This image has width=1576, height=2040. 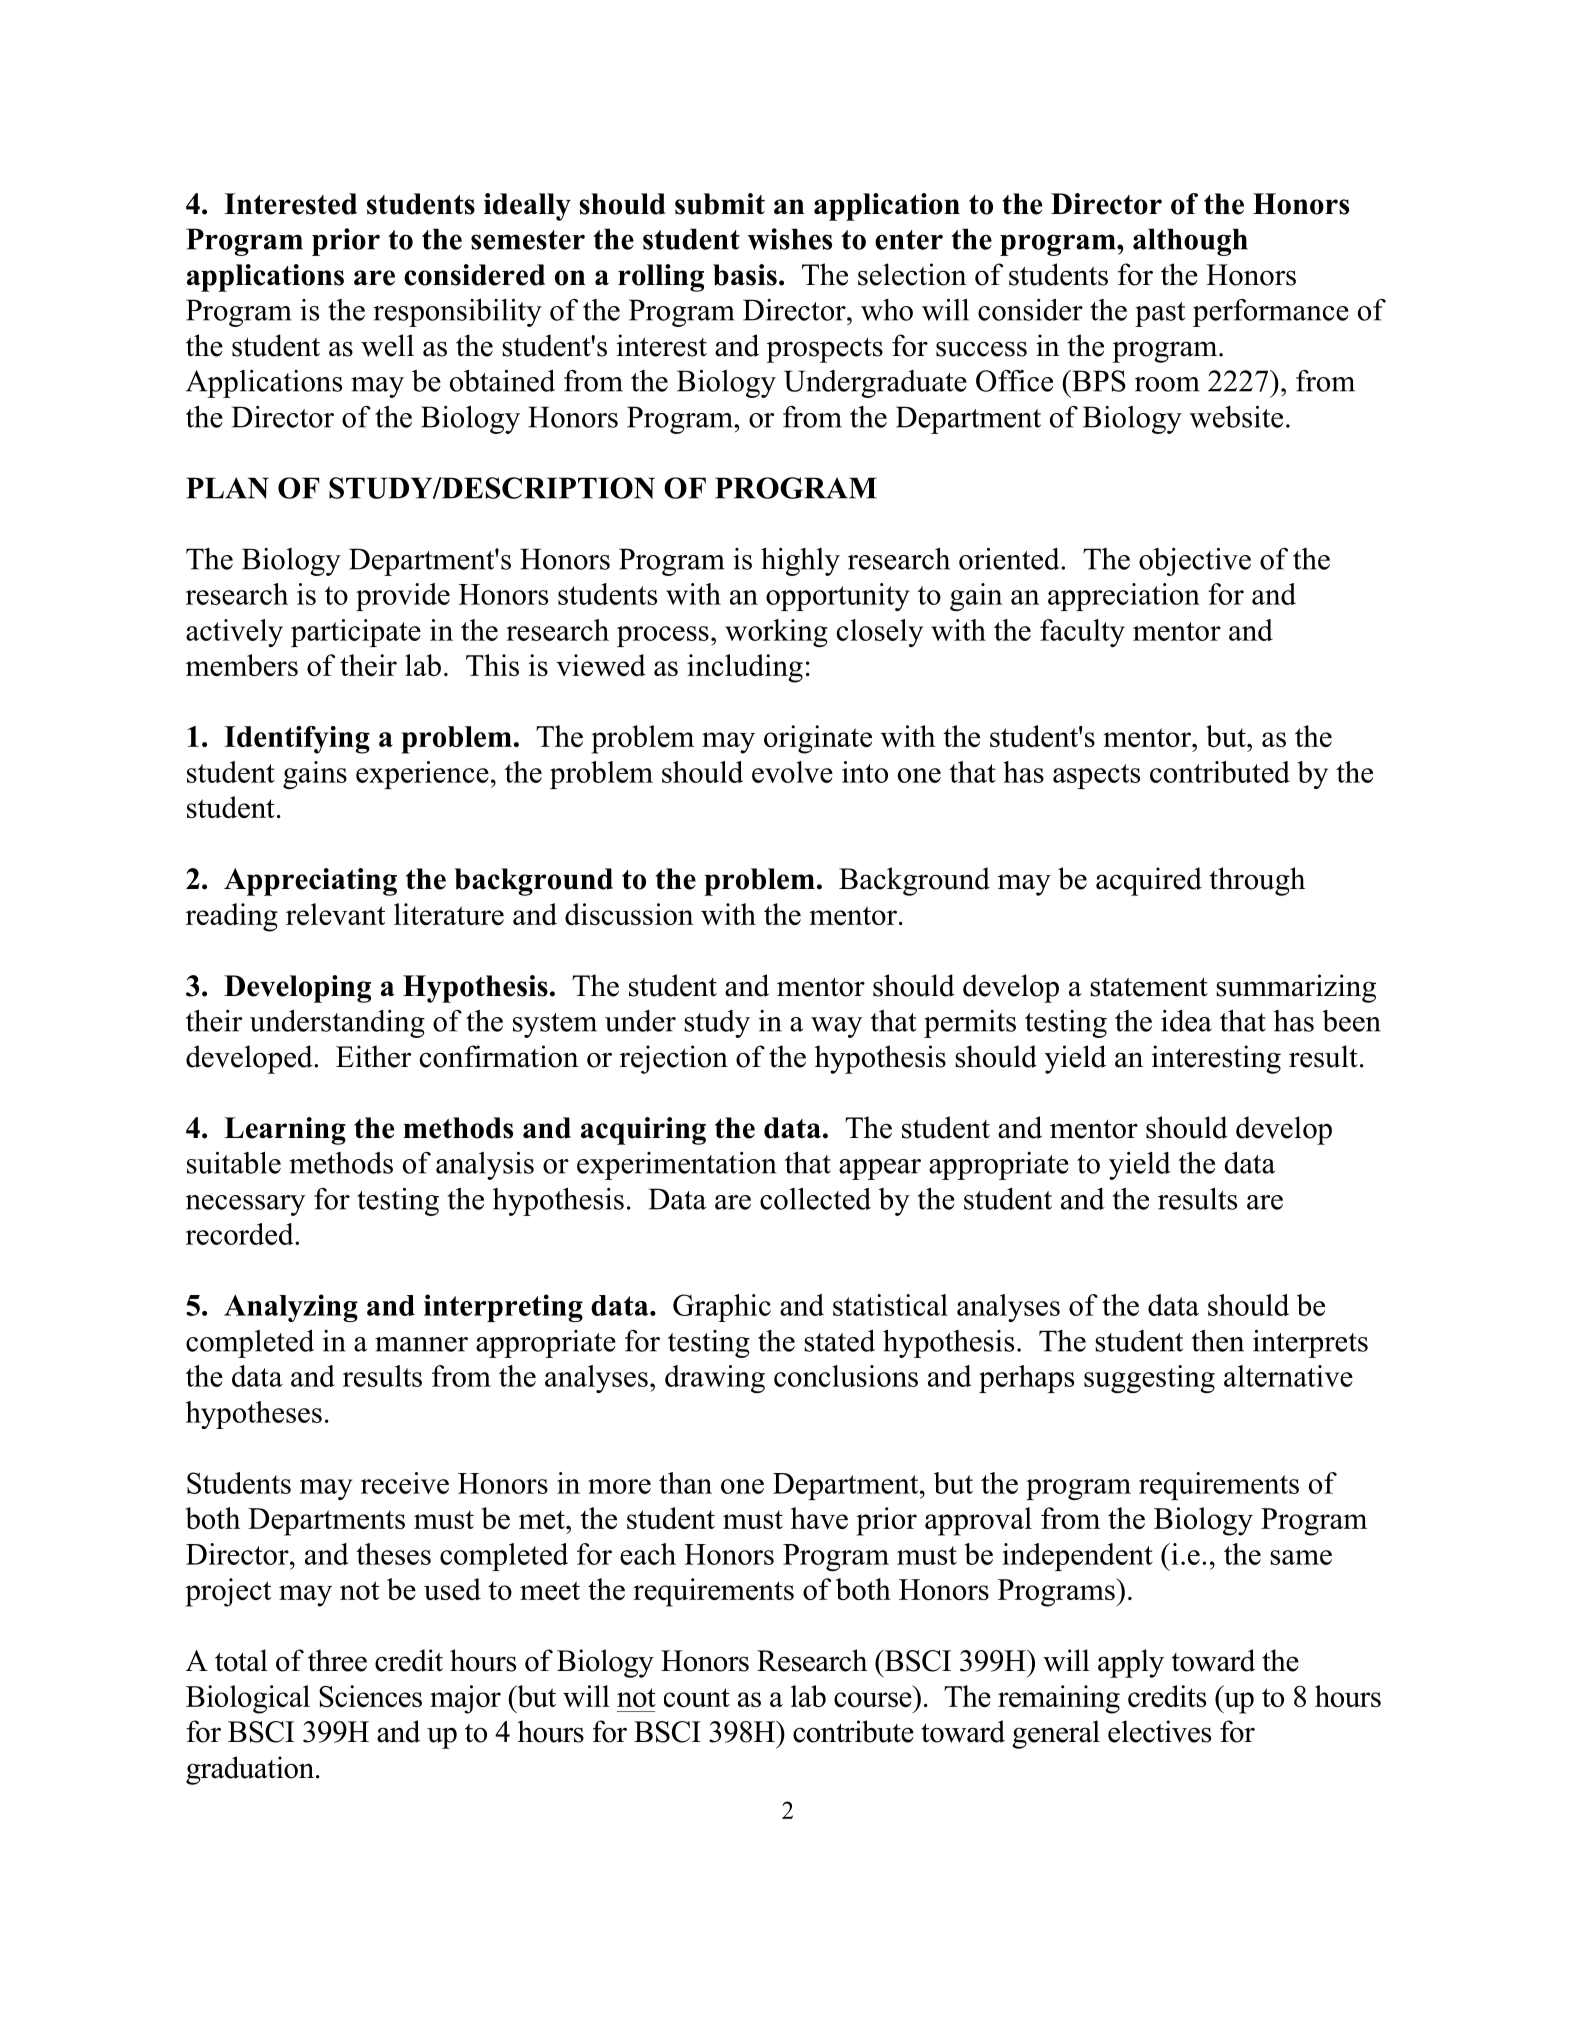 I want to click on statement, so click(x=1149, y=987).
